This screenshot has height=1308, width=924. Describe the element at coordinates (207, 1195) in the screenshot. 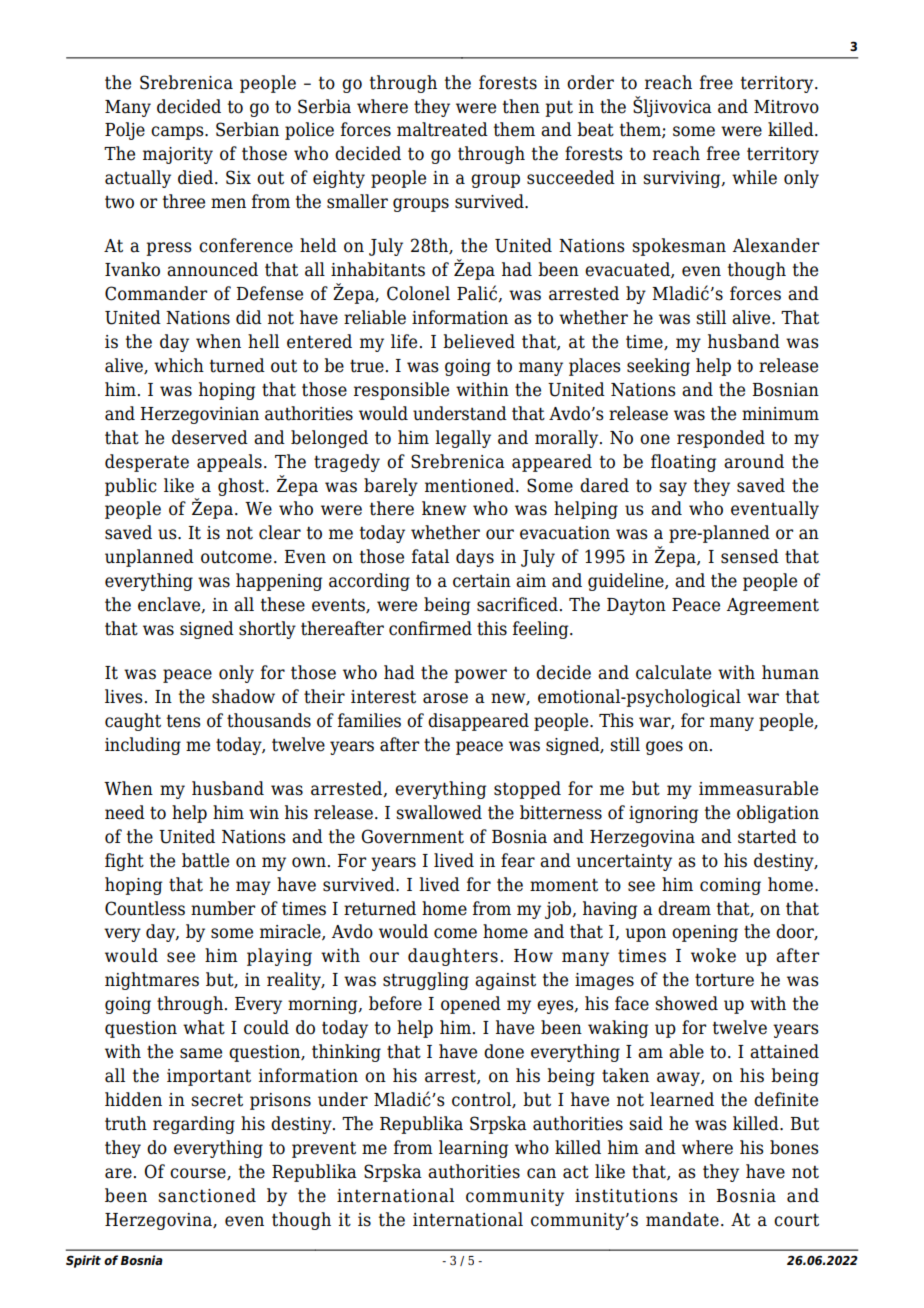

I see `sanctioned` at that location.
